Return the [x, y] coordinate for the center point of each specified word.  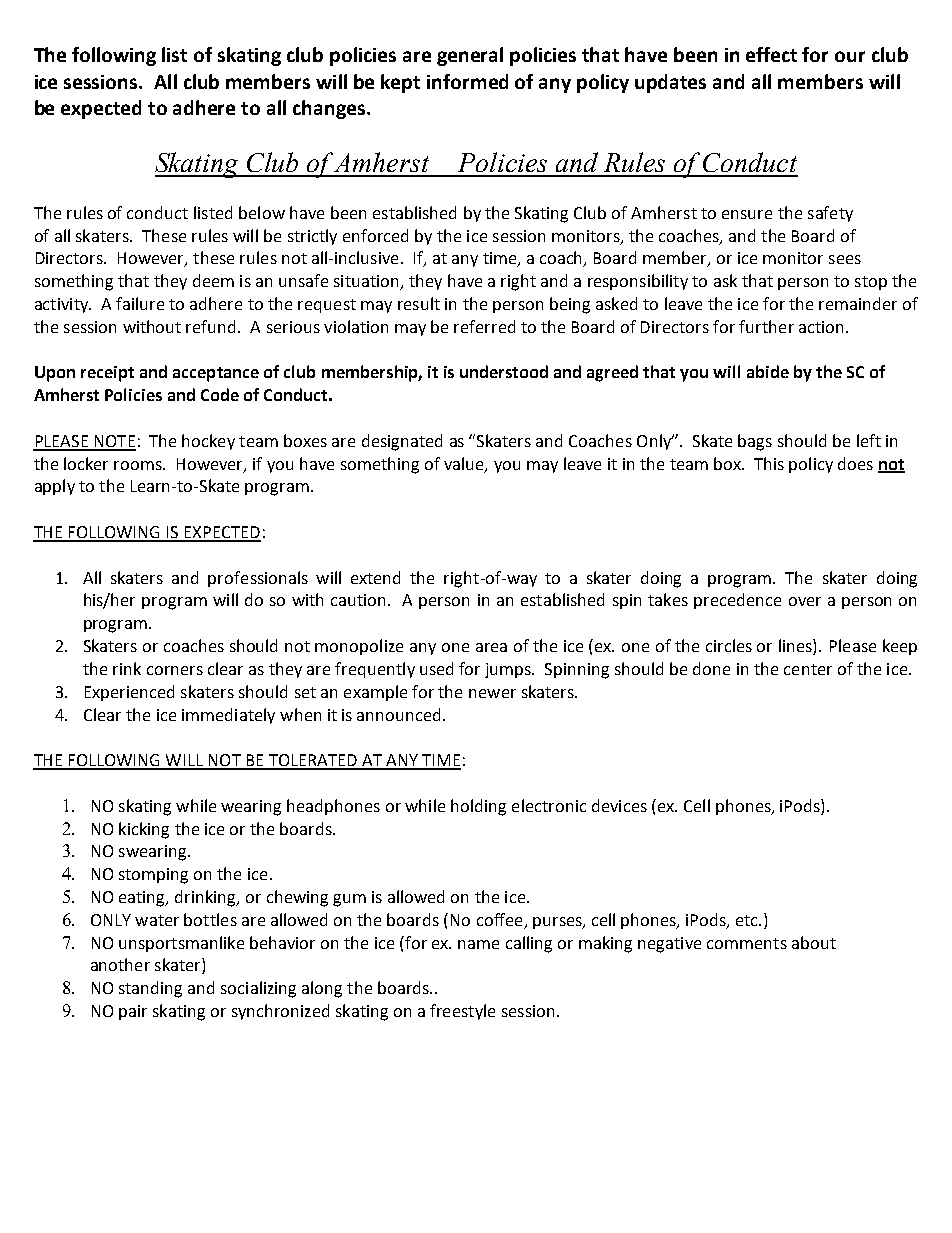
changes [330, 109]
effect [771, 54]
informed [467, 81]
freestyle [462, 1012]
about [814, 942]
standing [150, 989]
